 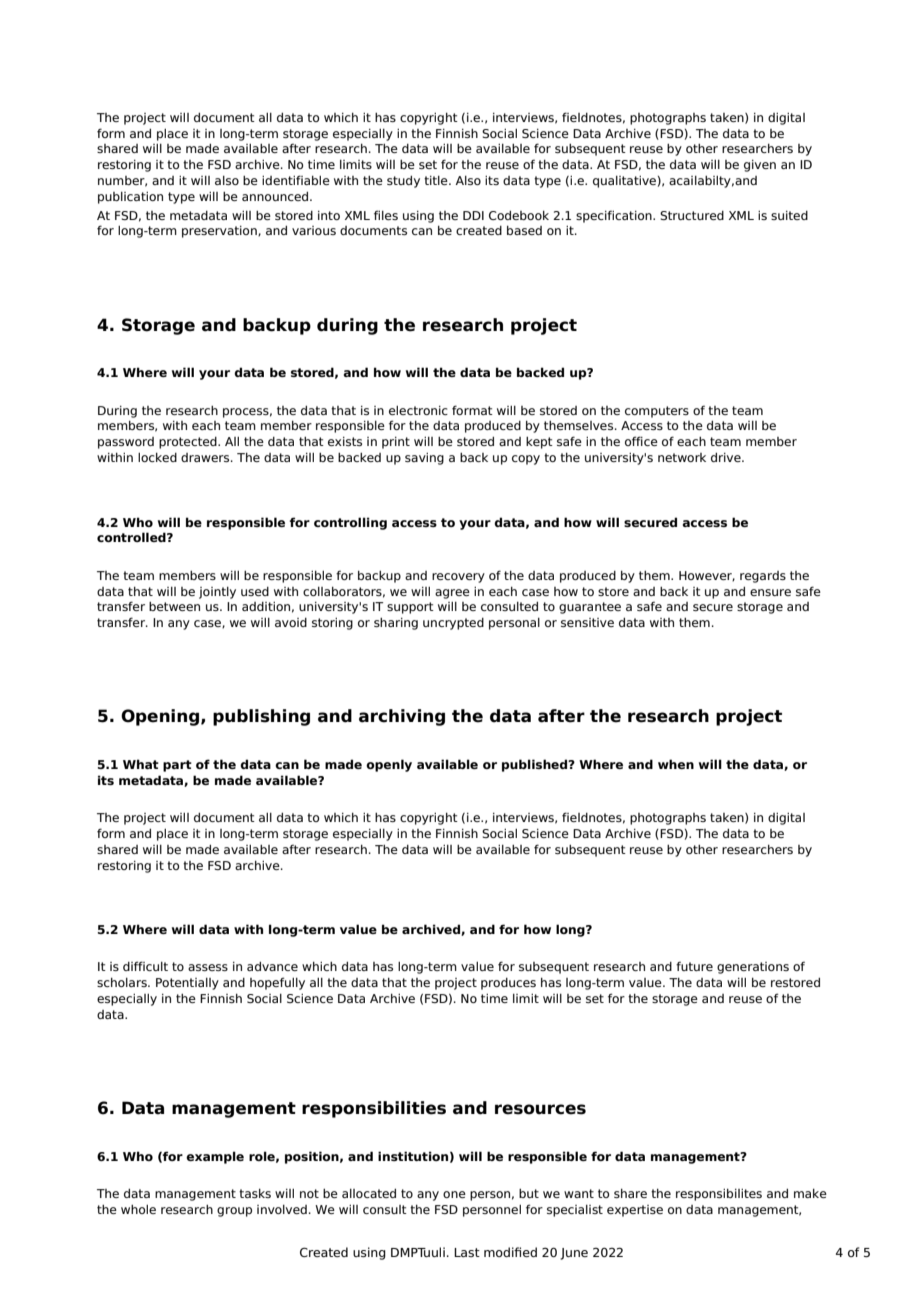 I want to click on one, so click(x=454, y=1194).
